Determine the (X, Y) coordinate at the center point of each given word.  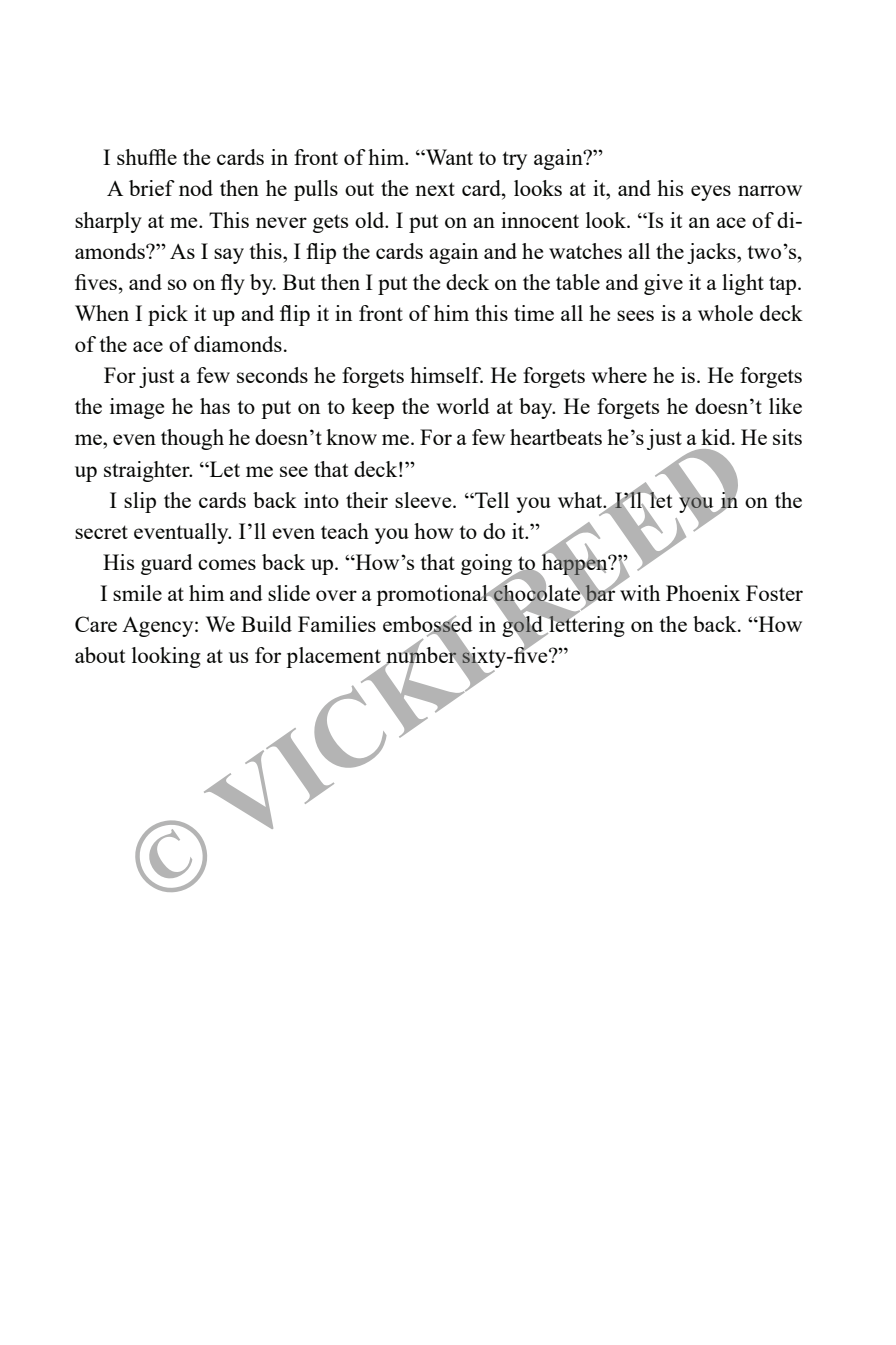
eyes (711, 193)
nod (196, 188)
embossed (428, 625)
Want (448, 157)
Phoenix (703, 593)
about (100, 655)
